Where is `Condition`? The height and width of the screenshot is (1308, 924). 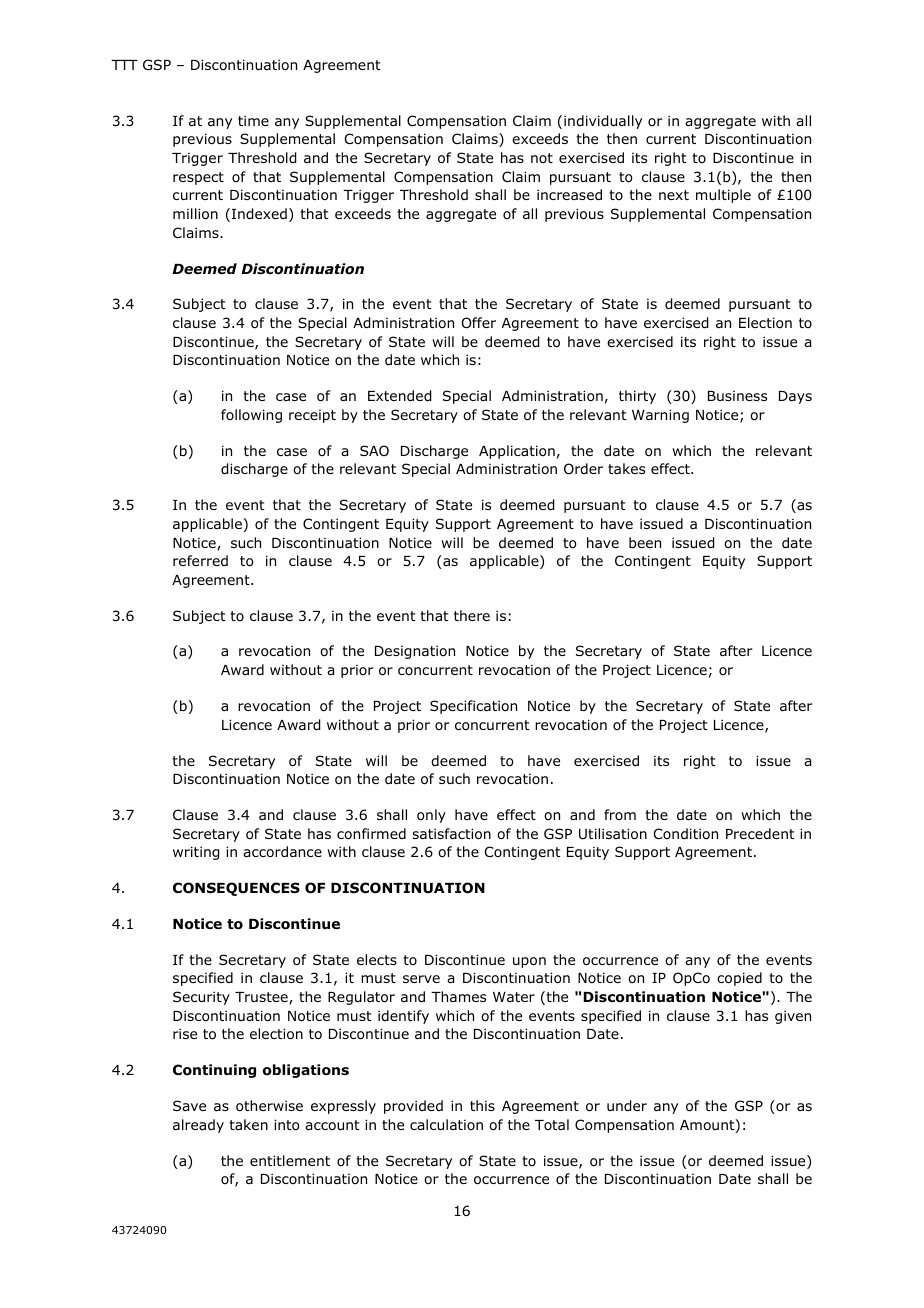
Condition is located at coordinates (686, 833).
